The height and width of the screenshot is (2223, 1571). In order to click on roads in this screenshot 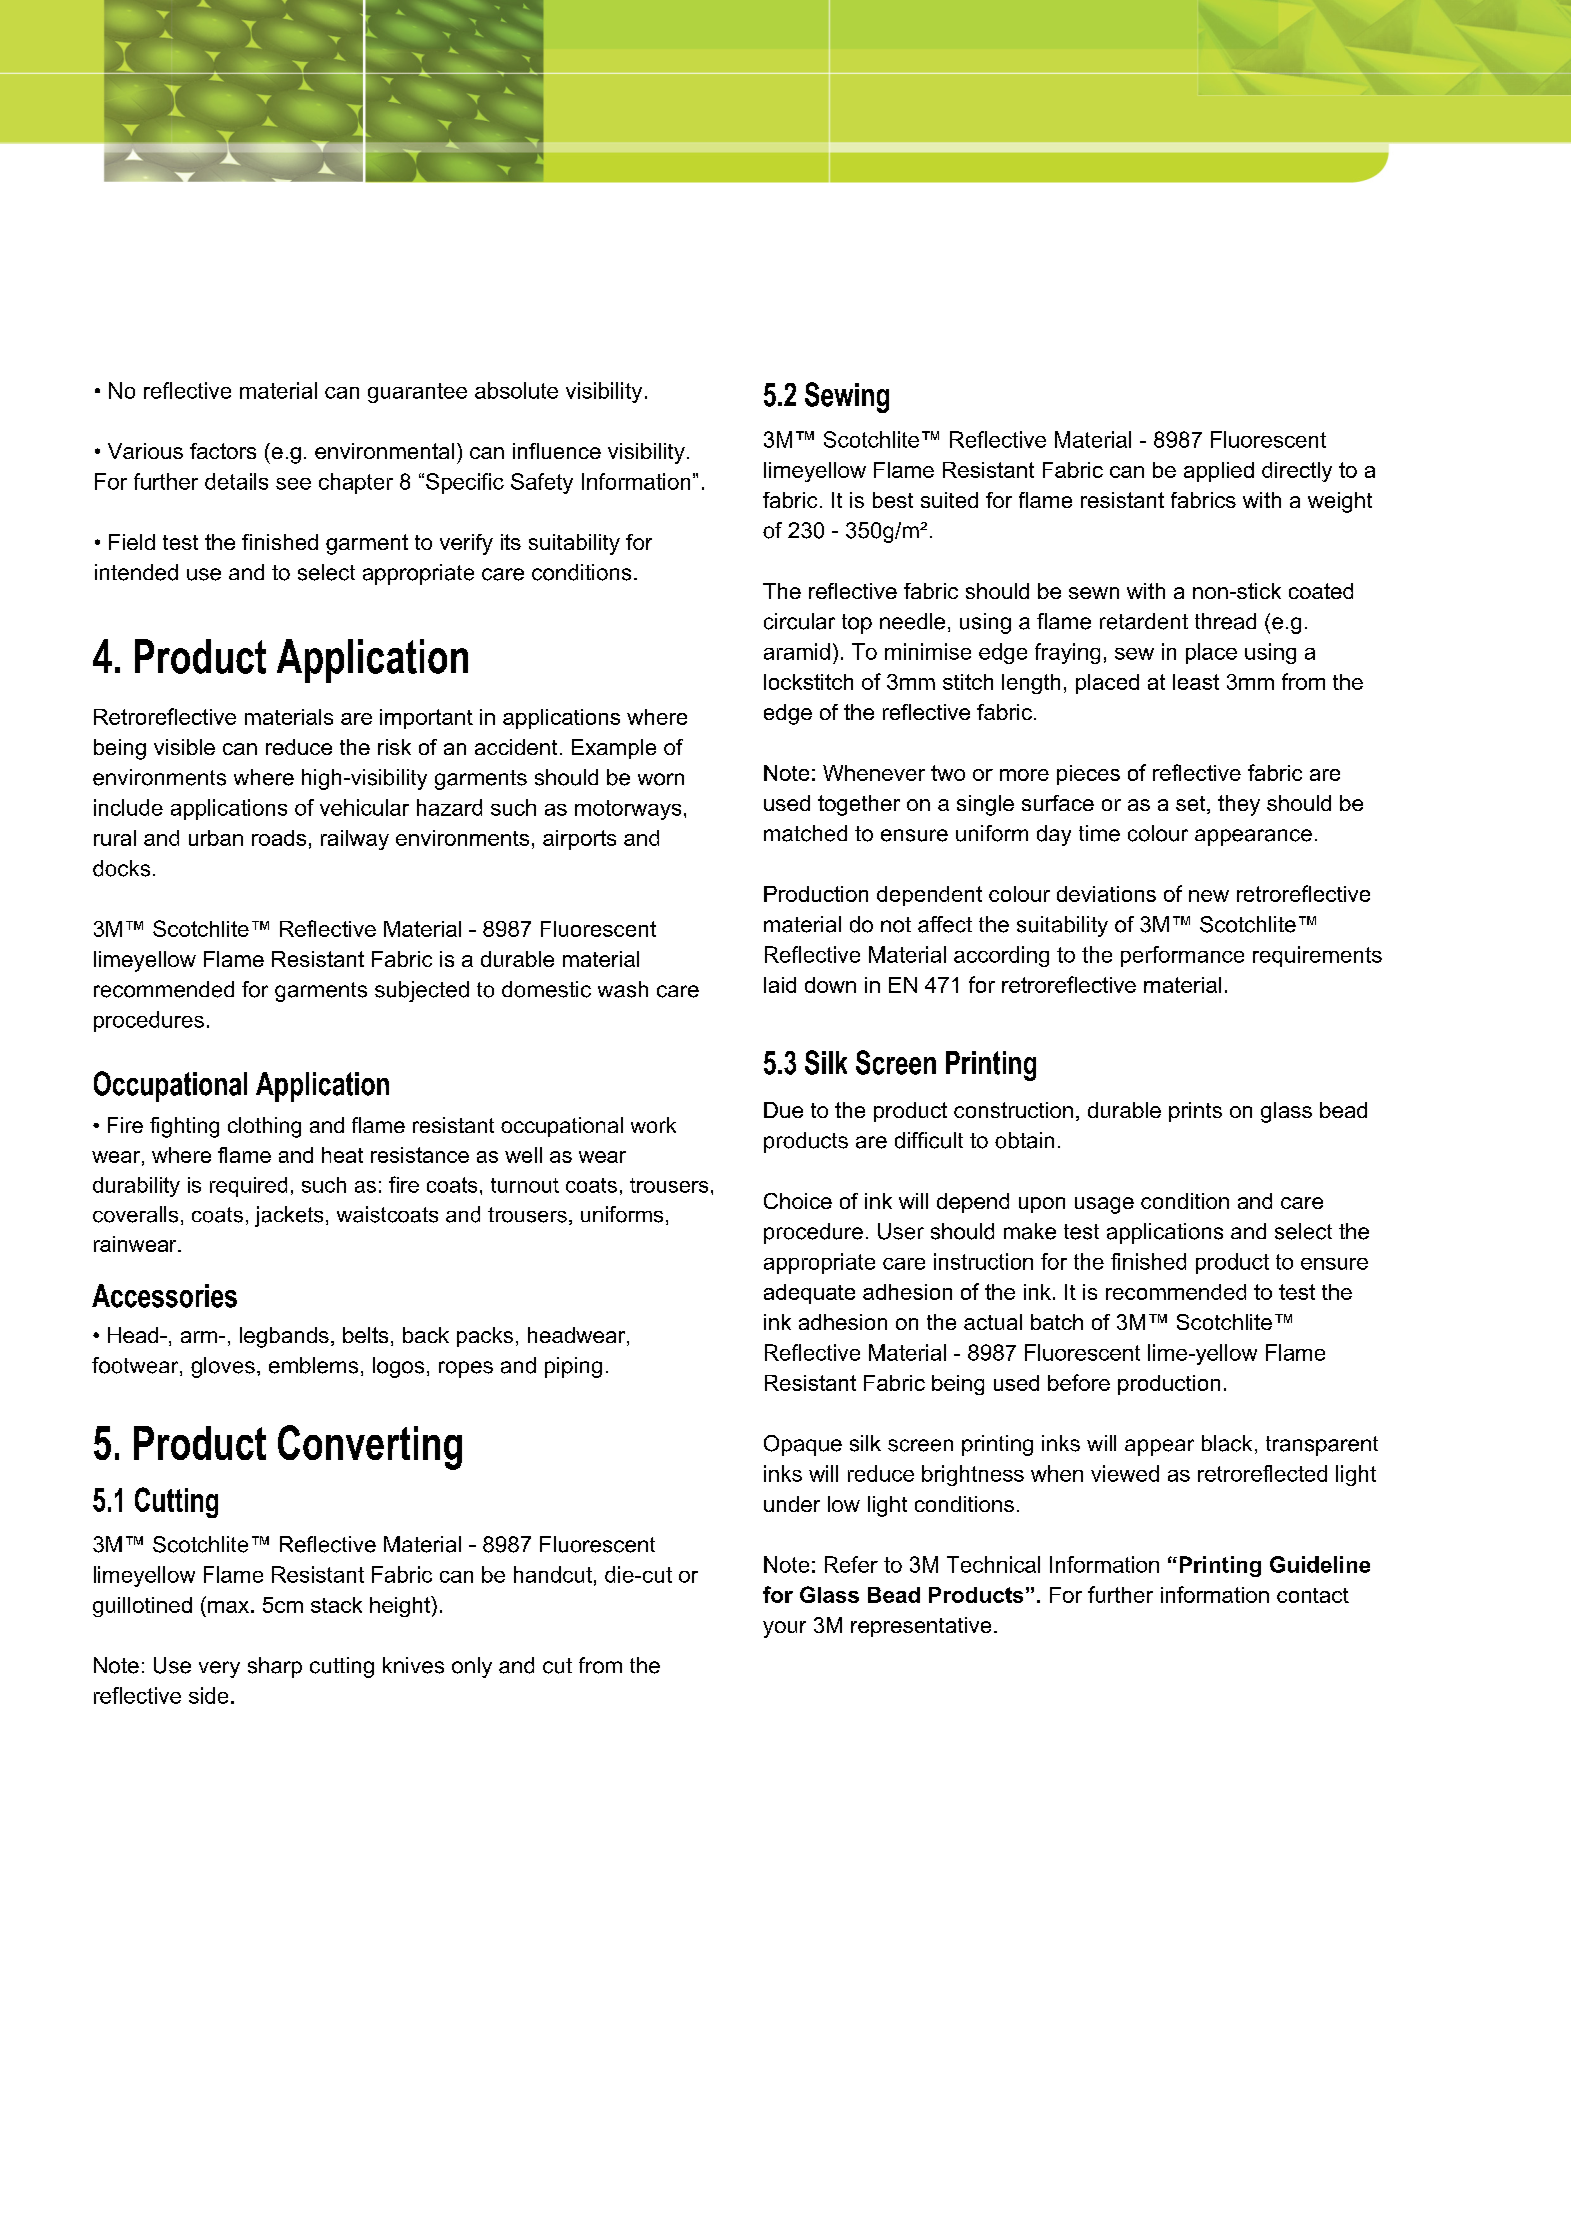, I will do `click(279, 838)`.
